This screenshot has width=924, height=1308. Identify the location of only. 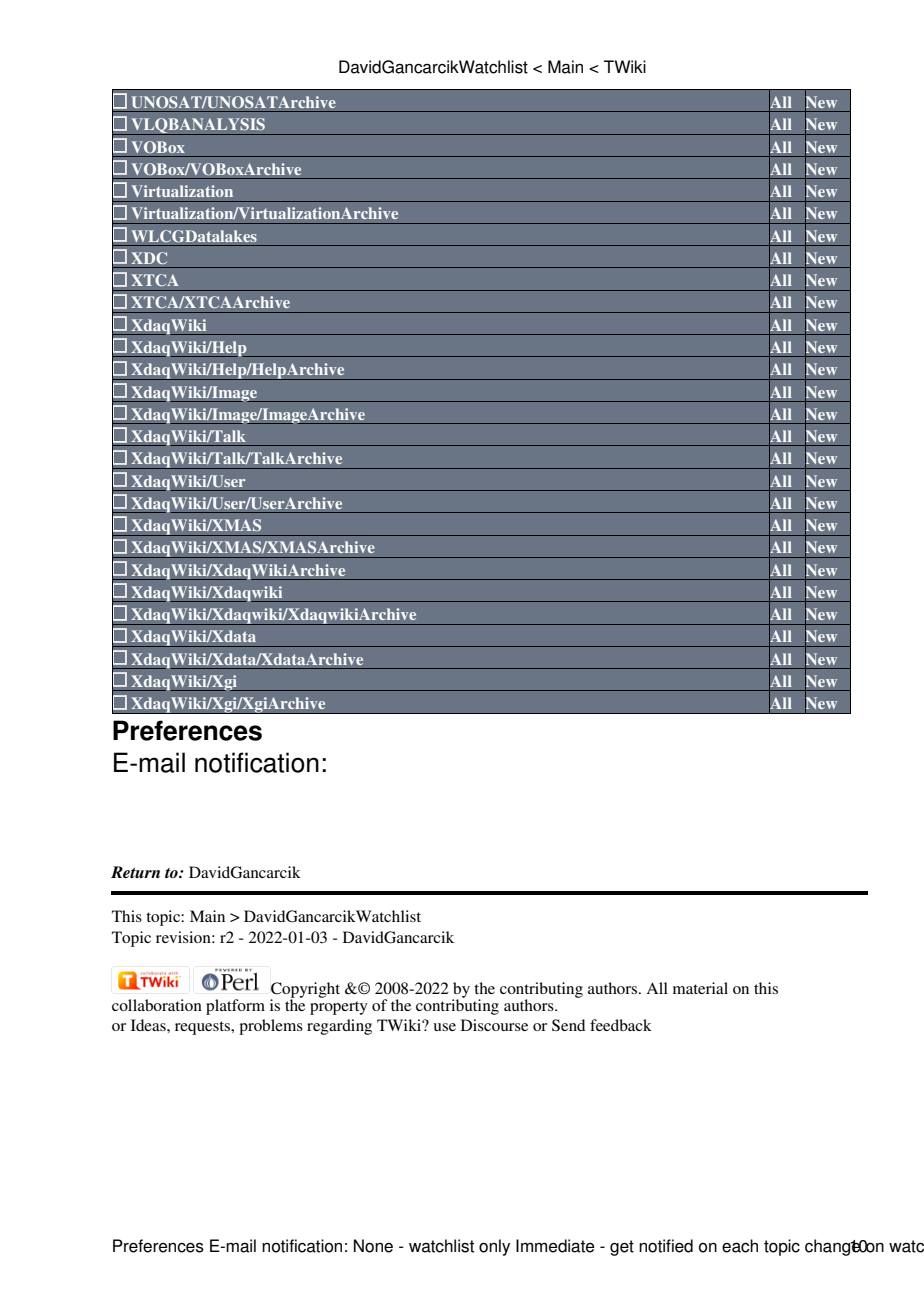
(494, 1247).
